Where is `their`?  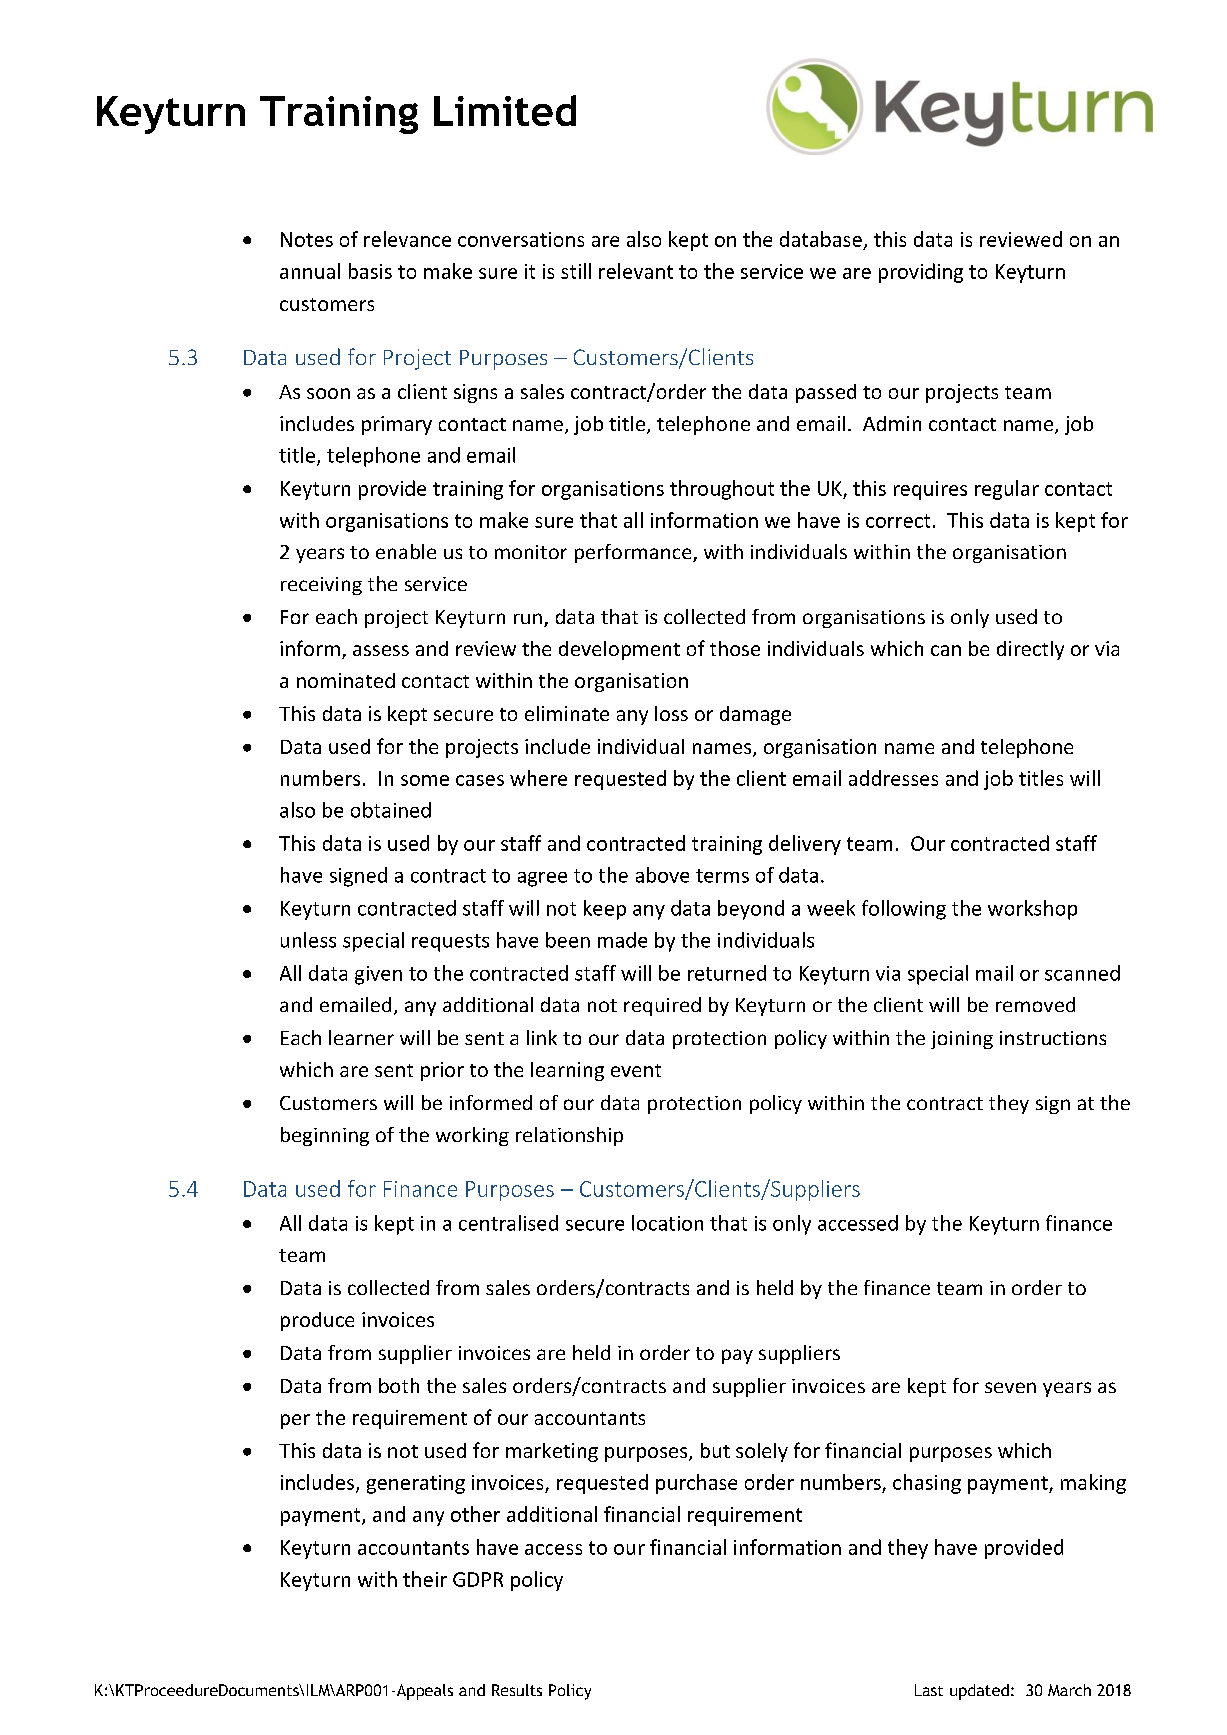
their is located at coordinates (425, 1579).
